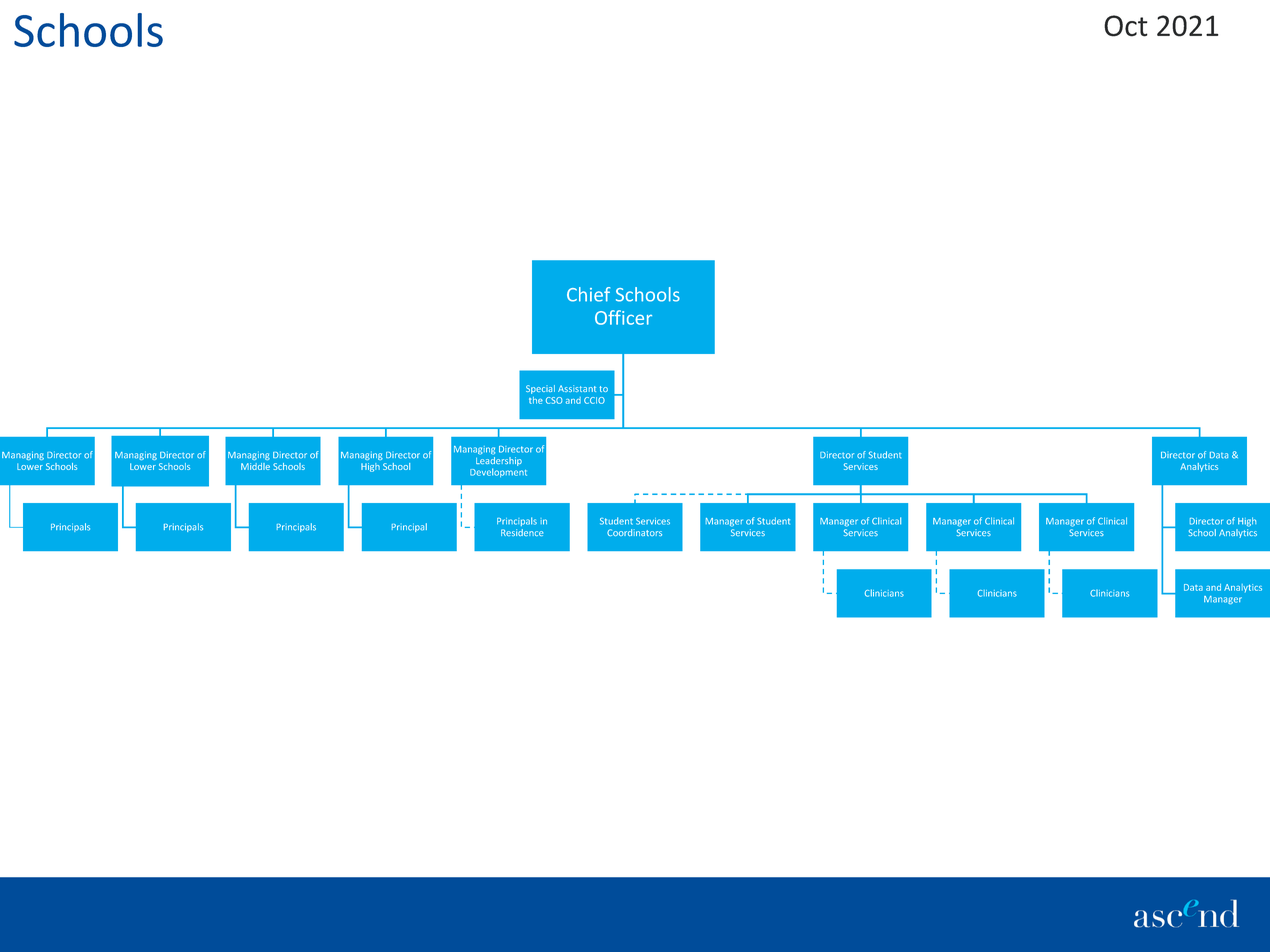 The width and height of the screenshot is (1270, 952). What do you see at coordinates (498, 472) in the screenshot?
I see `Development` at bounding box center [498, 472].
